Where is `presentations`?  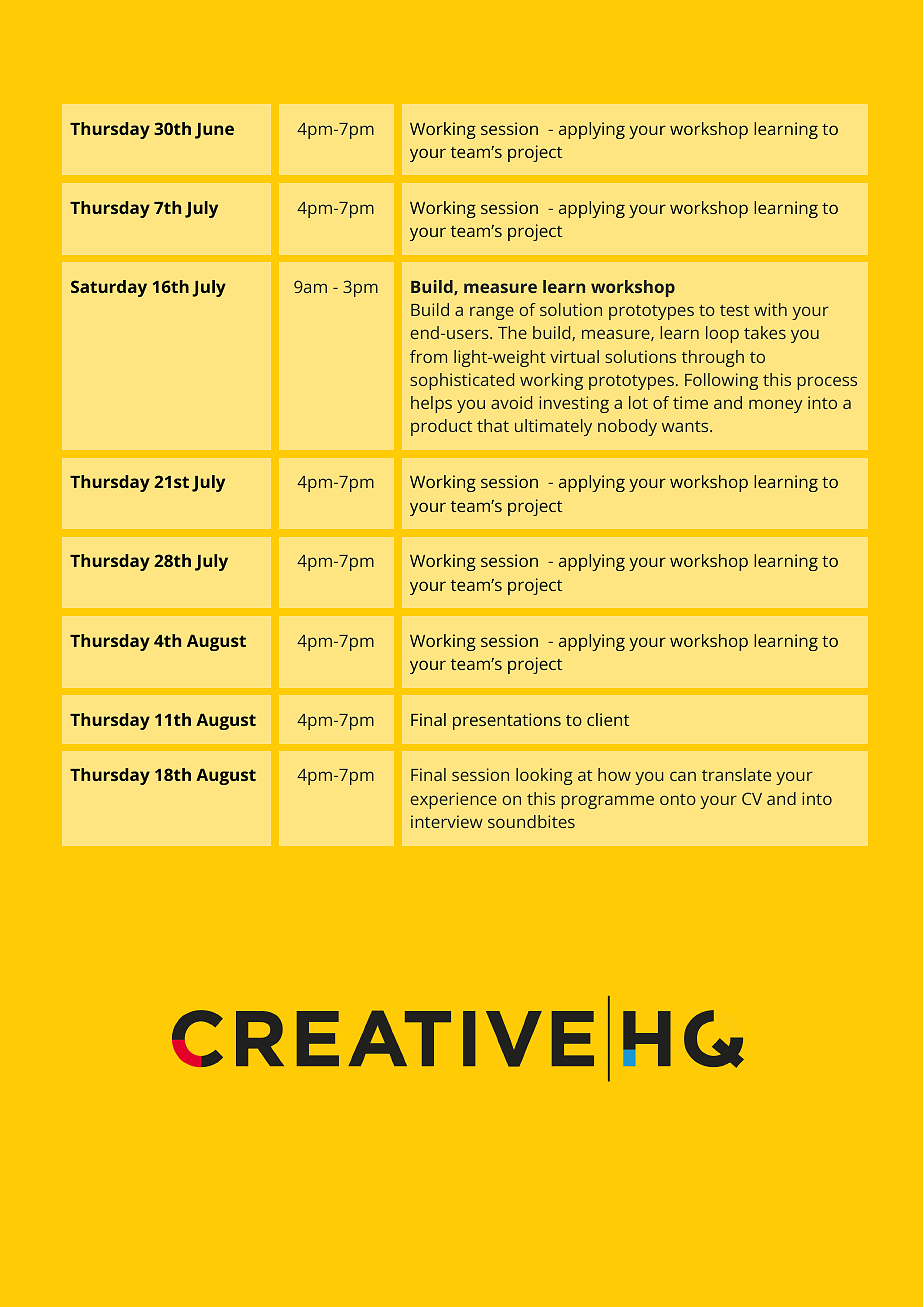
presentations is located at coordinates (507, 721).
